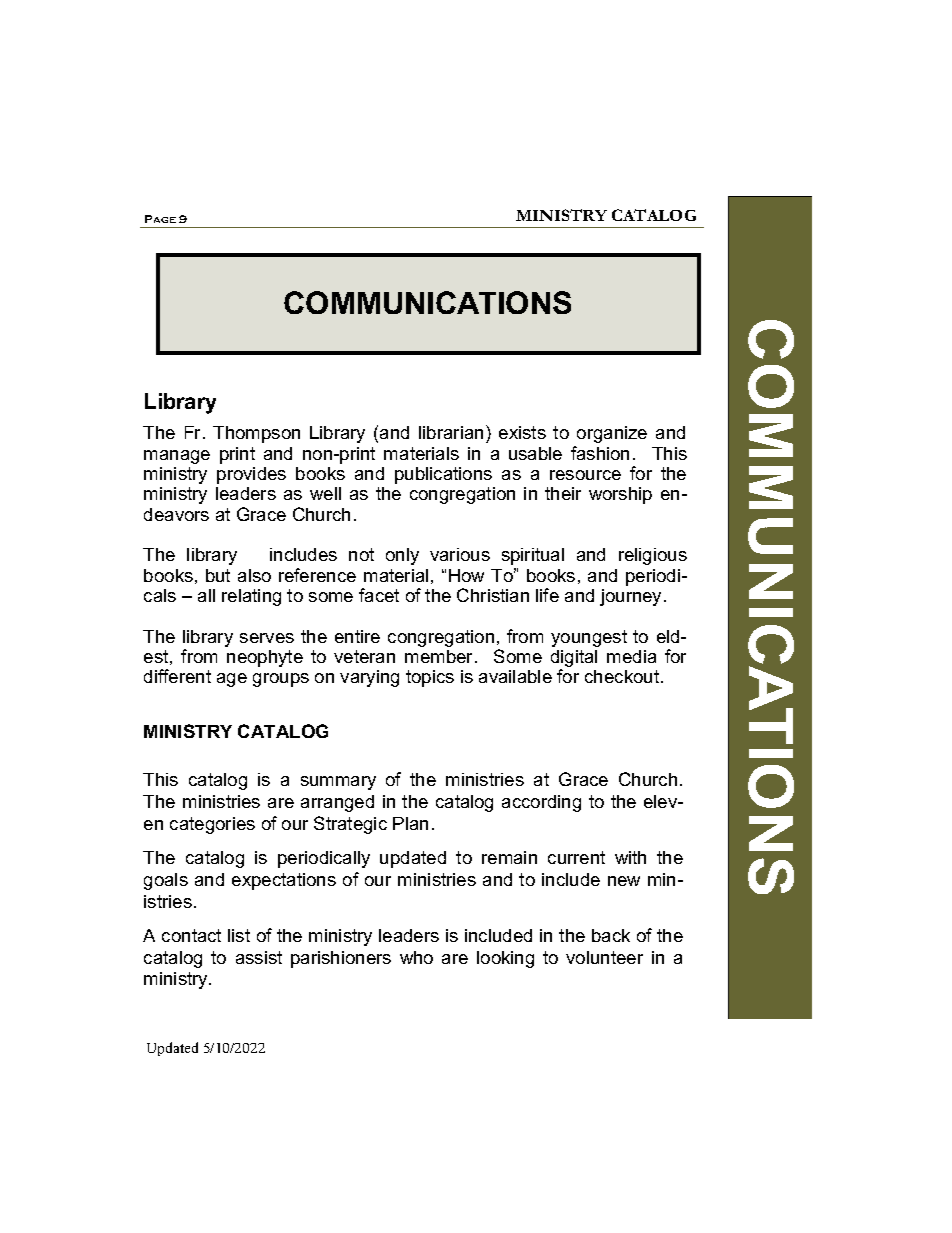 This screenshot has width=952, height=1233. What do you see at coordinates (451, 432) in the screenshot?
I see `librarian` at bounding box center [451, 432].
